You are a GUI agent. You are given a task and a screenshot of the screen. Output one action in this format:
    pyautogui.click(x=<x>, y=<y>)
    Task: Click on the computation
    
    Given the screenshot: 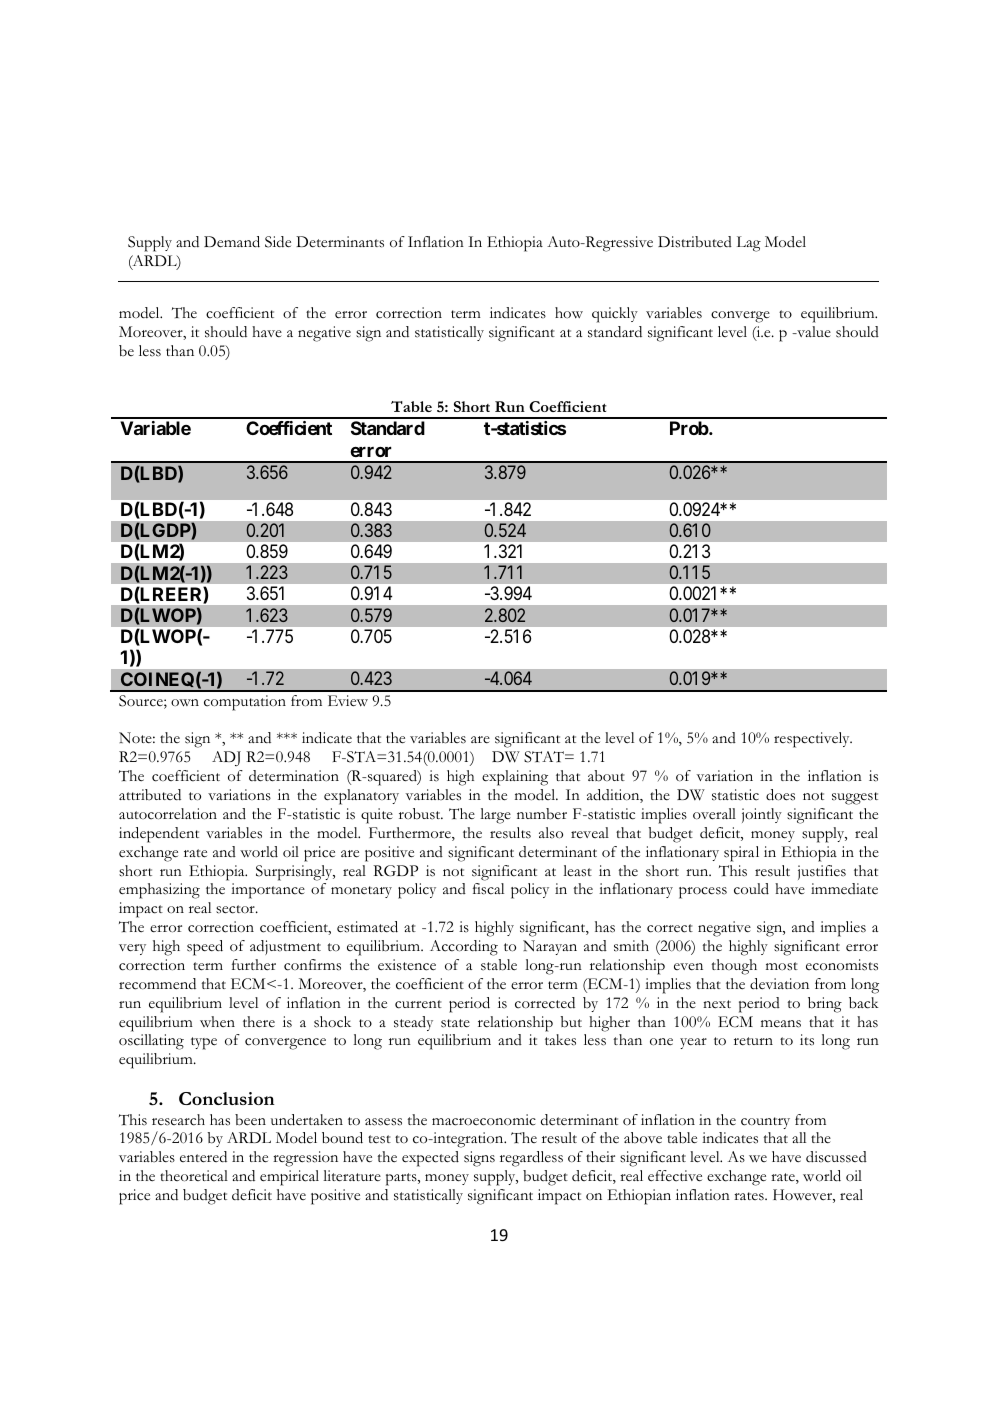 What is the action you would take?
    pyautogui.click(x=245, y=703)
